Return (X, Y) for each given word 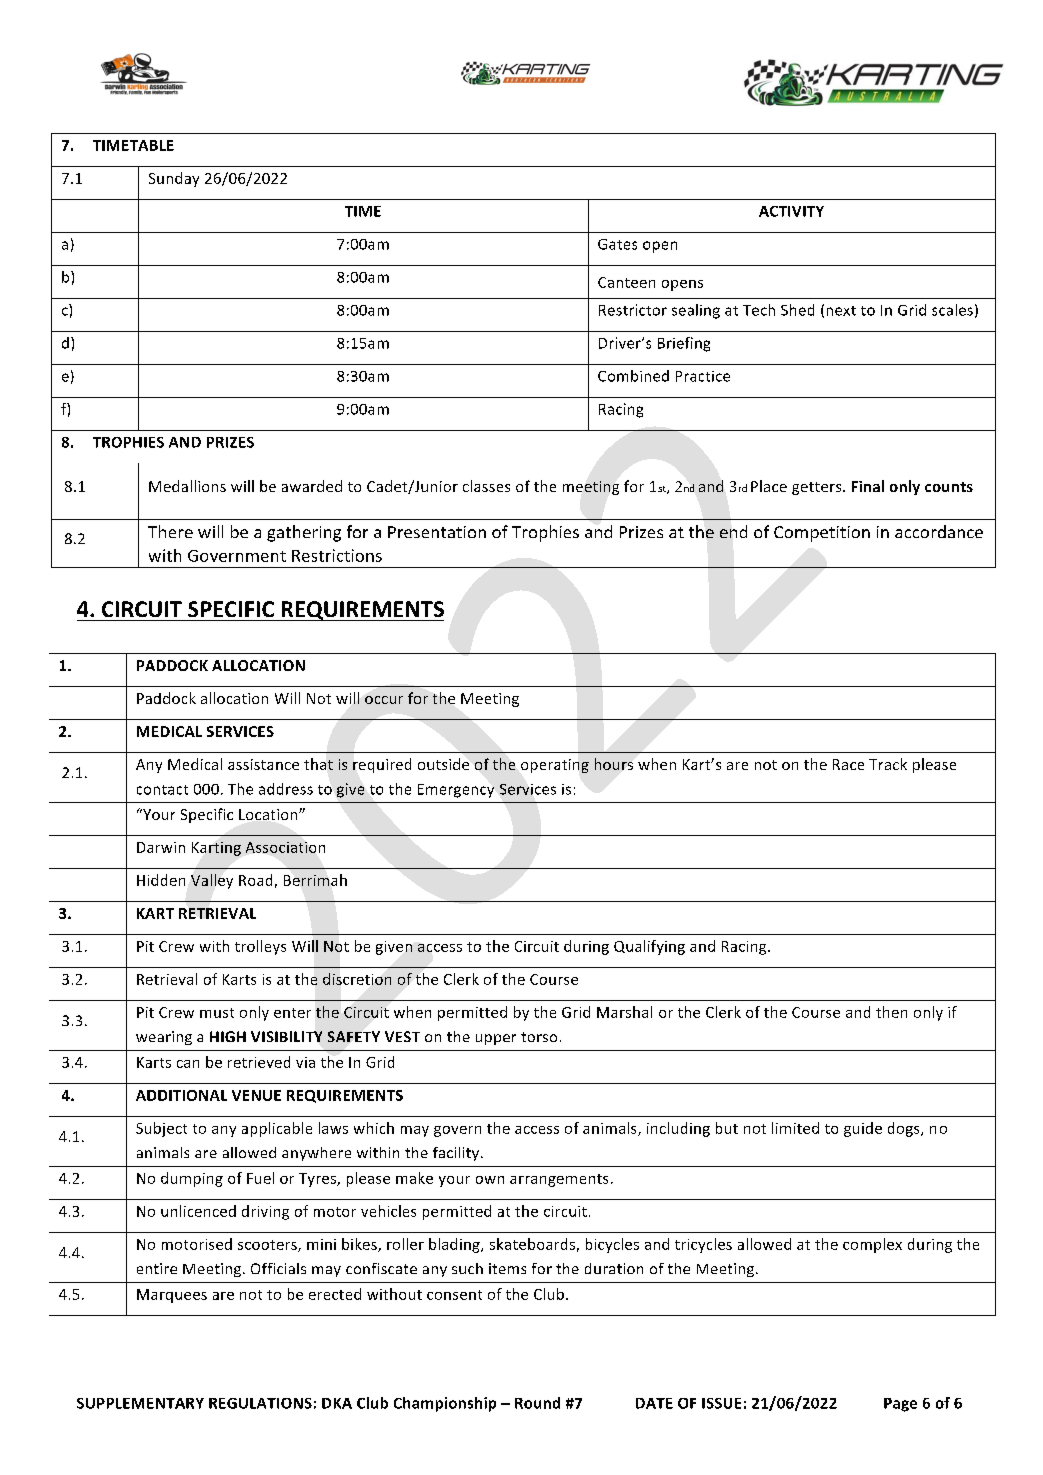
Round (537, 1403)
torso (539, 1037)
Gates (617, 244)
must (217, 1013)
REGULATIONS (260, 1403)
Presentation (437, 532)
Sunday (174, 179)
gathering (304, 533)
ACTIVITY (791, 211)
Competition (822, 534)
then (891, 1012)
